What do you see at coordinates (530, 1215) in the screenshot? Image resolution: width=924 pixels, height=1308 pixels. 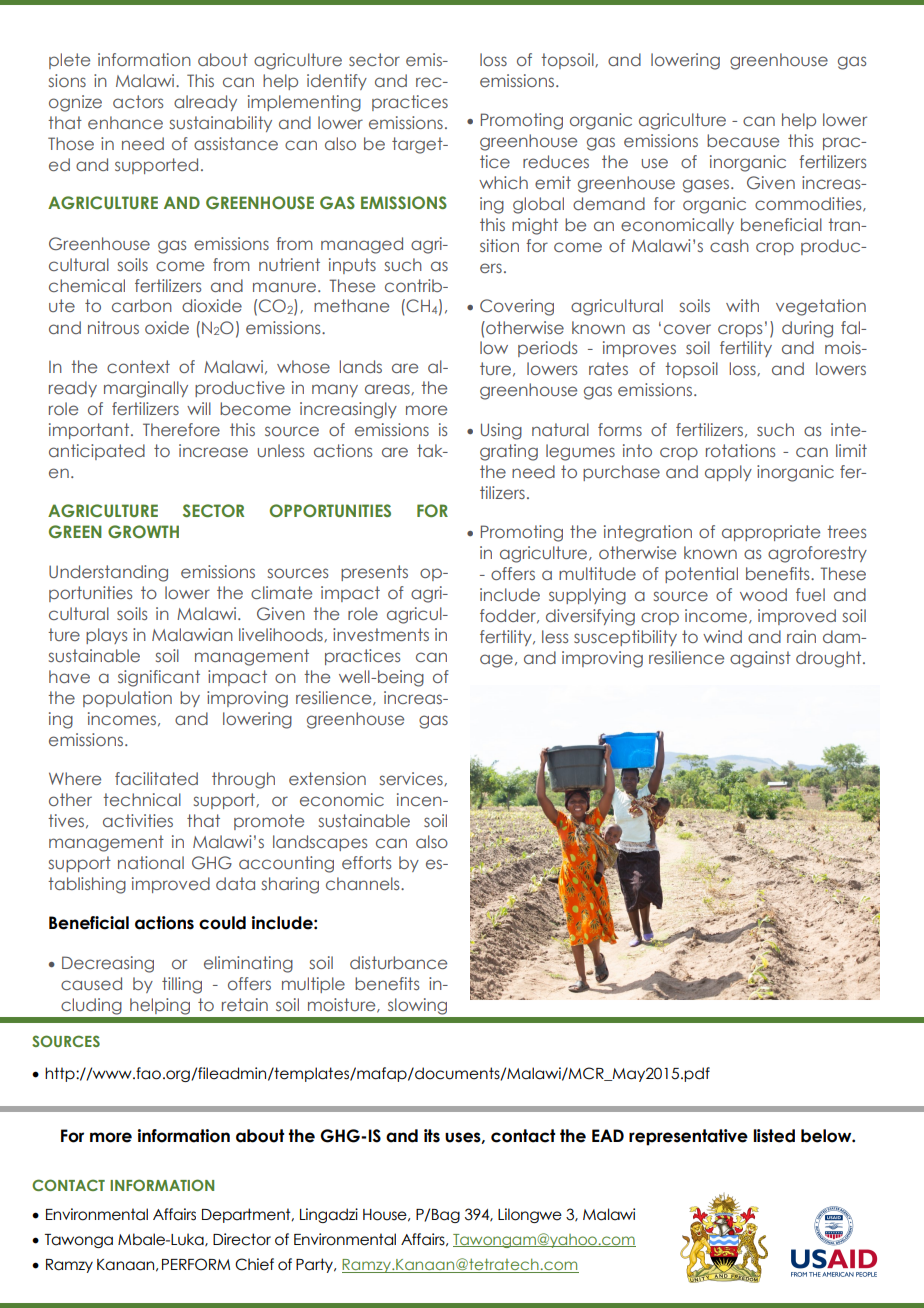 I see `Lilongwe` at bounding box center [530, 1215].
